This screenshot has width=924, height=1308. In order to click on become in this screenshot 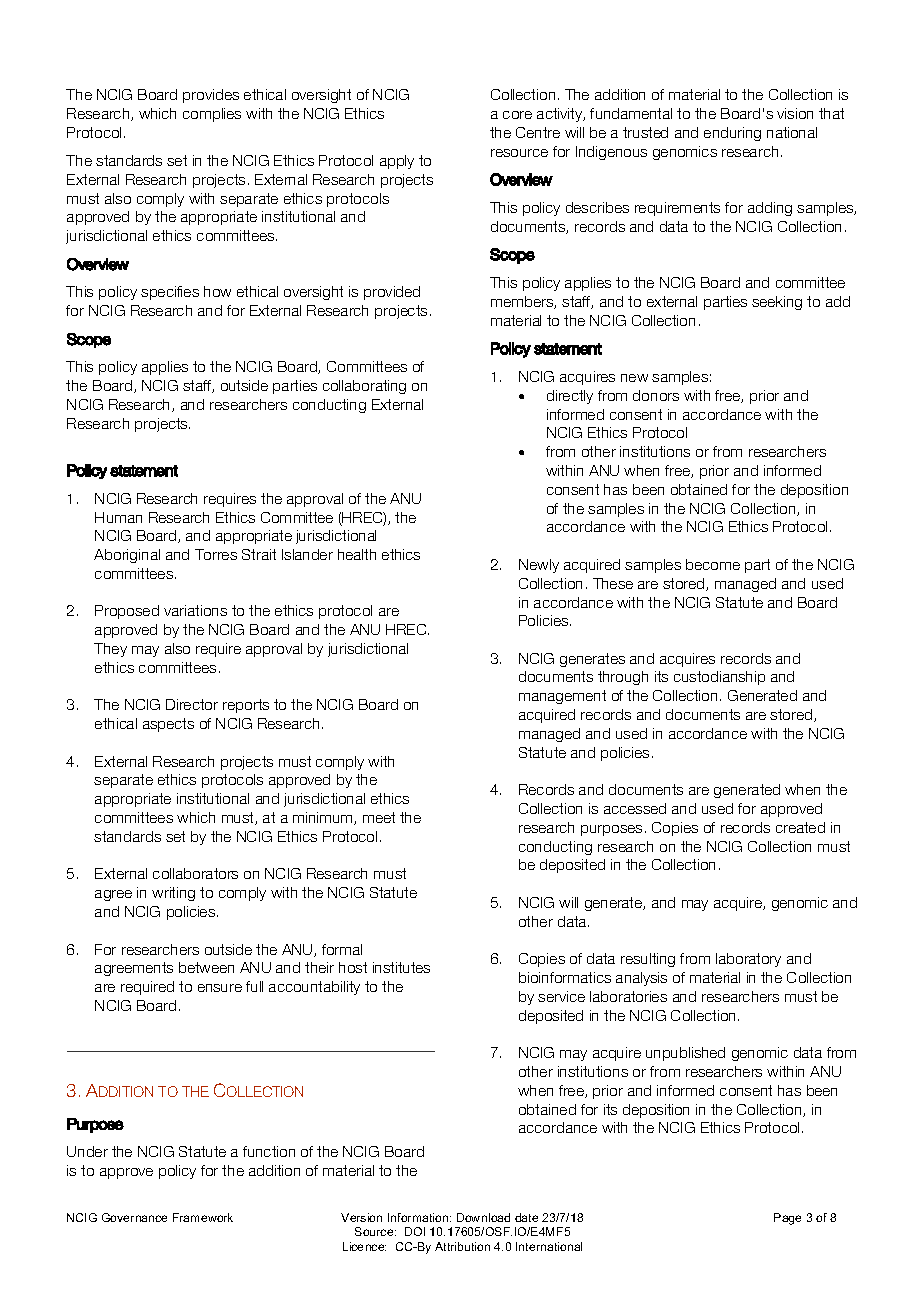, I will do `click(713, 564)`.
